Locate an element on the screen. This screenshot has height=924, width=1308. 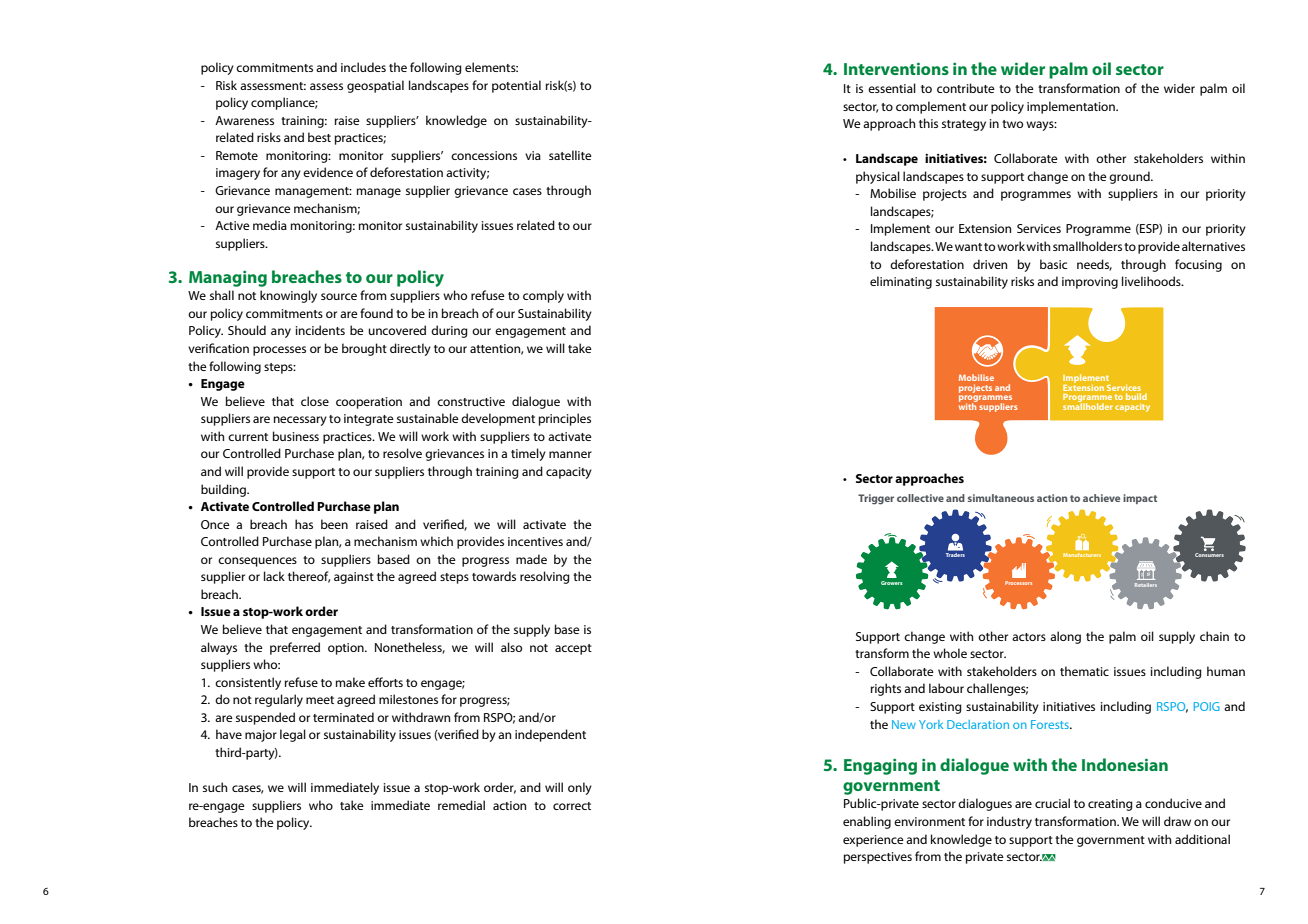
achieve is located at coordinates (1101, 498).
